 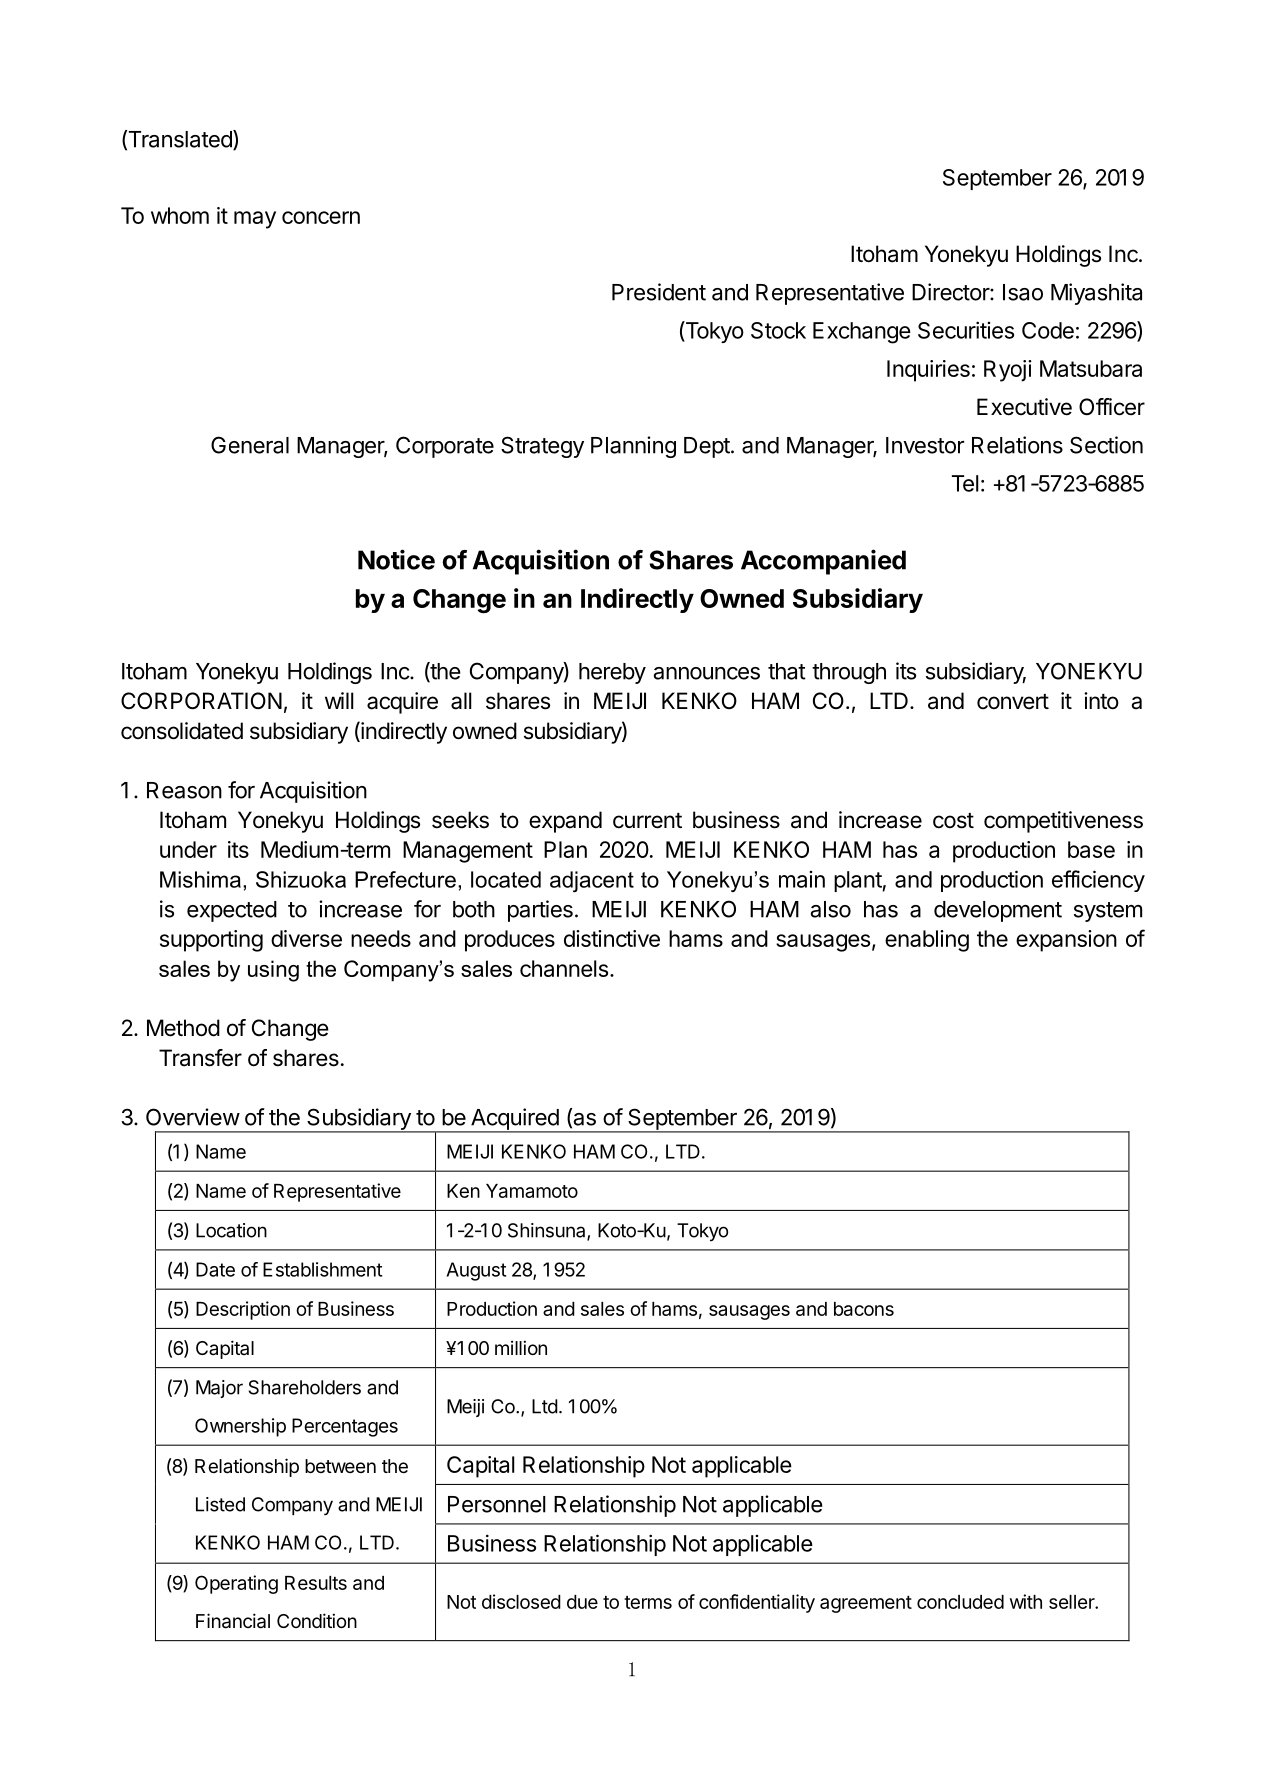 What do you see at coordinates (316, 1583) in the document?
I see `Results` at bounding box center [316, 1583].
